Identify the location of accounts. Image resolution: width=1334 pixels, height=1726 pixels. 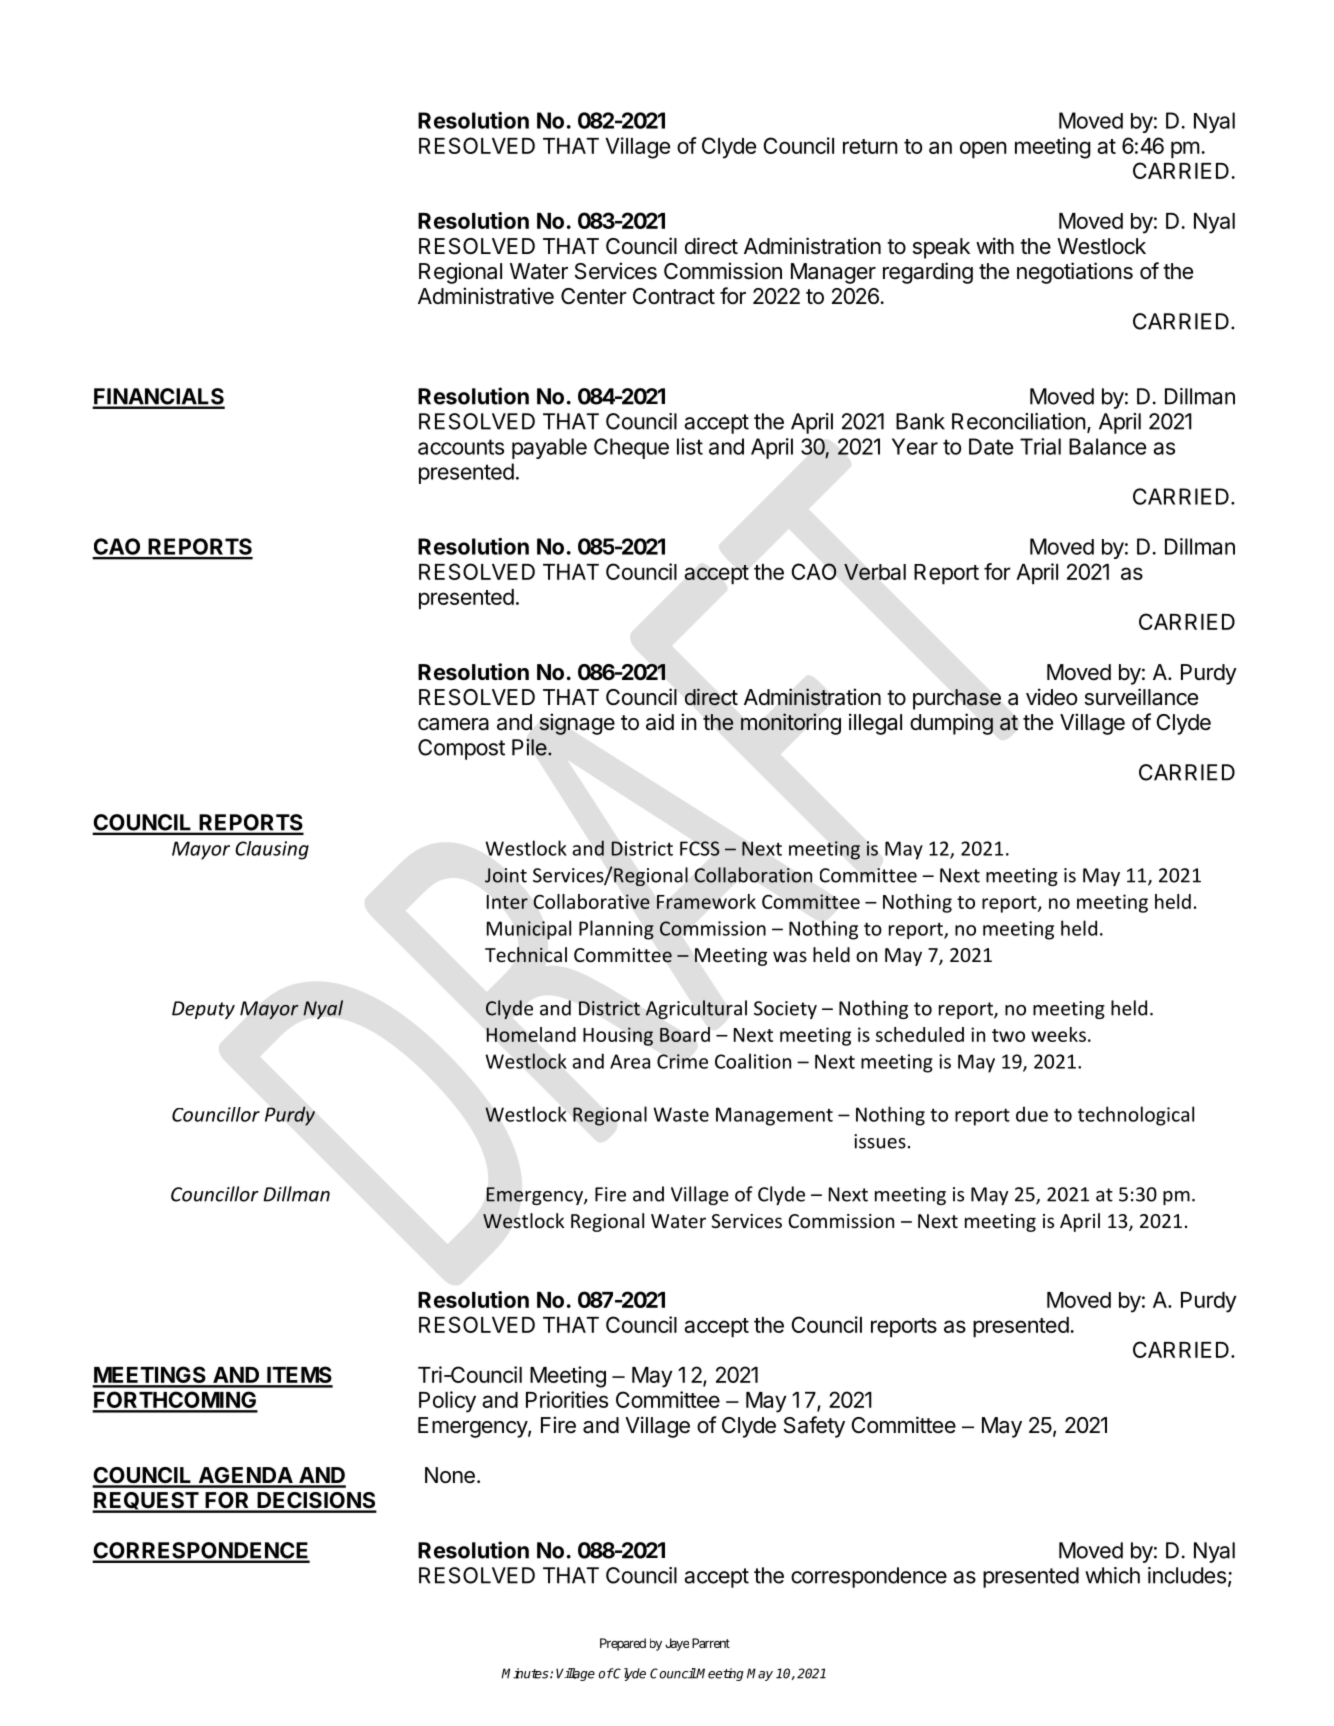
(461, 447).
